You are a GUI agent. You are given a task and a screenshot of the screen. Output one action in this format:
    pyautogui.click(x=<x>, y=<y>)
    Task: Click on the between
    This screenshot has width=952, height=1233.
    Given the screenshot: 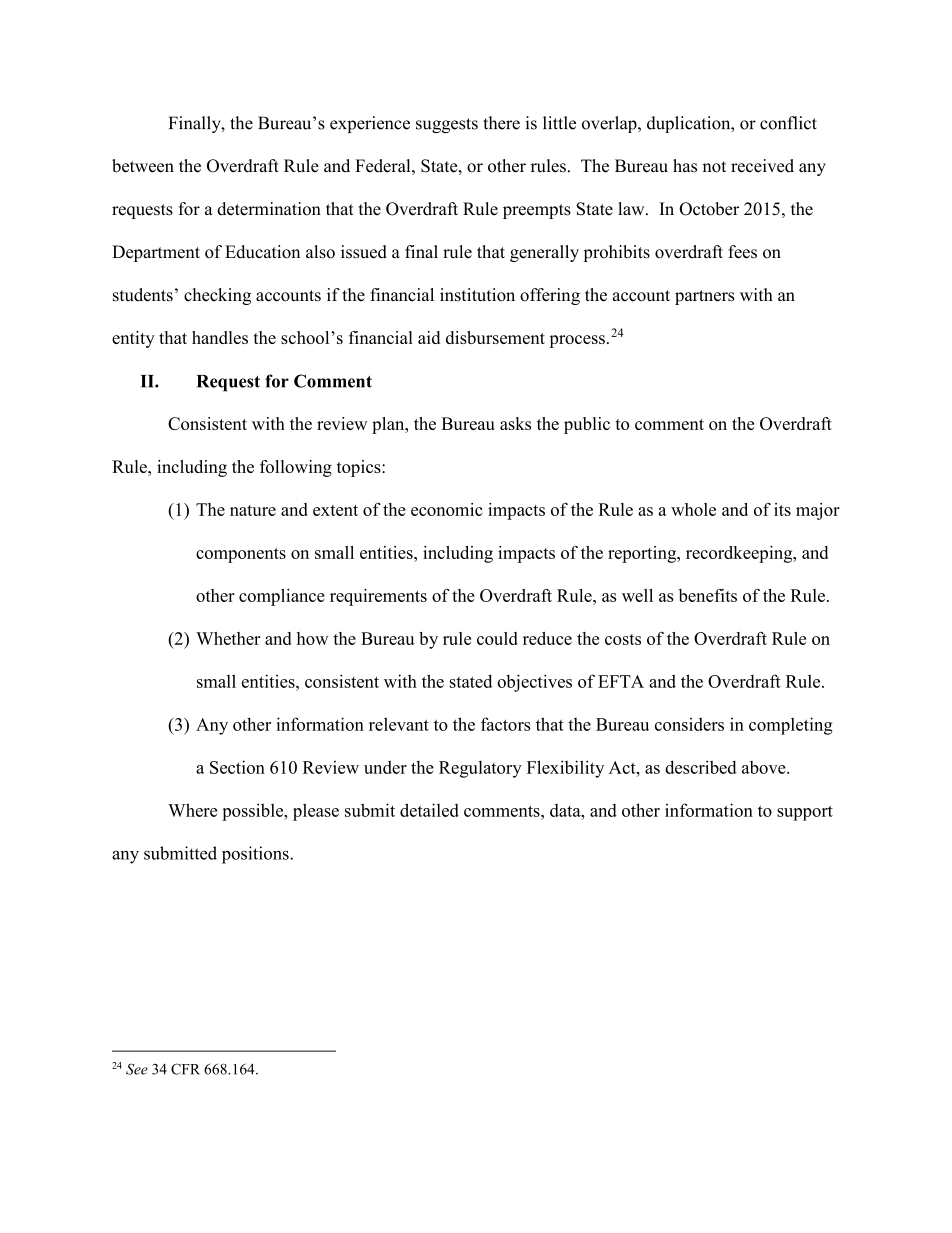 What is the action you would take?
    pyautogui.click(x=143, y=166)
